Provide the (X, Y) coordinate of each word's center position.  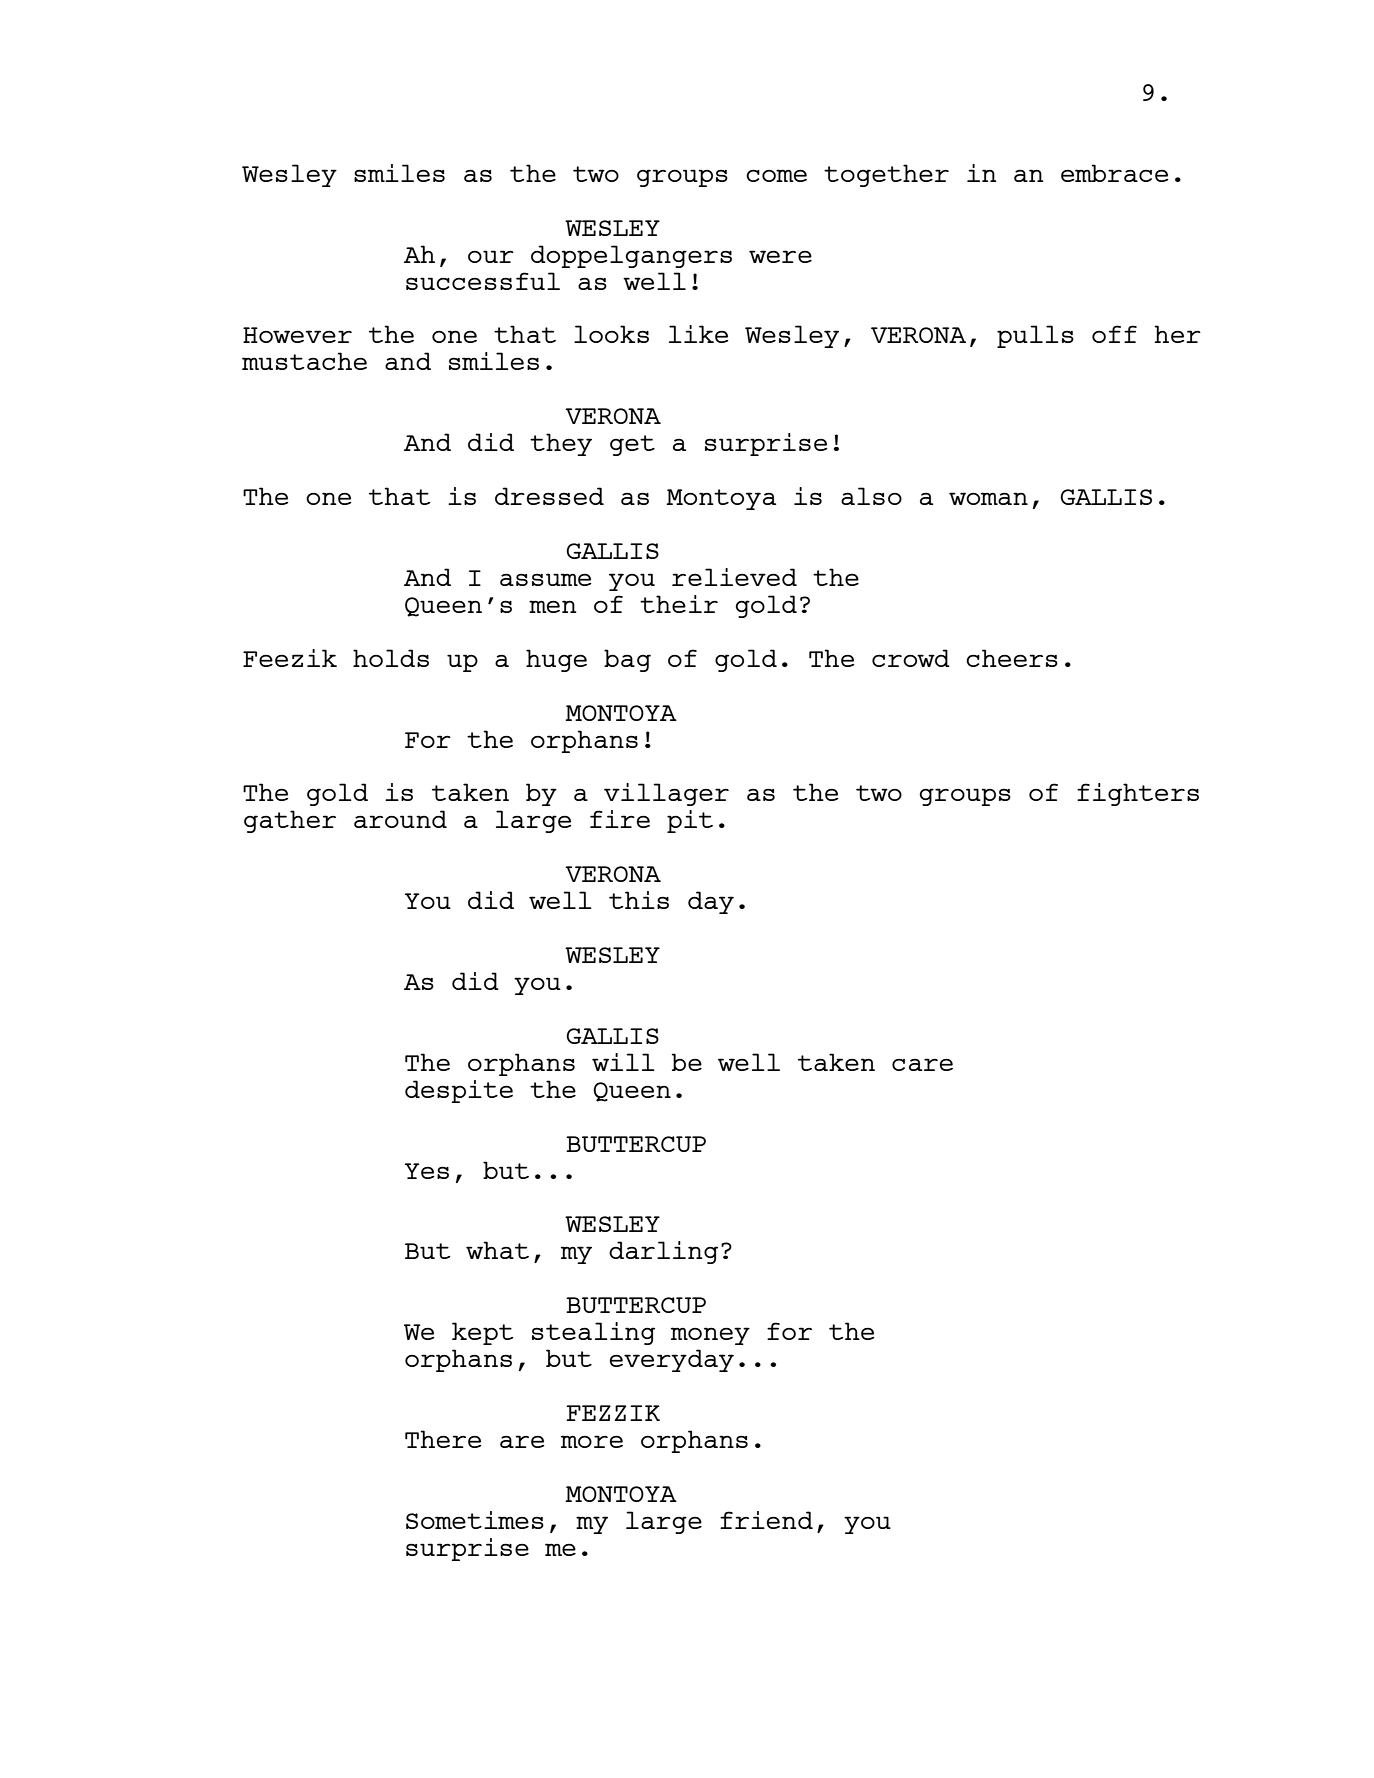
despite (459, 1091)
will (623, 1062)
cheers (1012, 658)
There (443, 1439)
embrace (1115, 173)
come (776, 175)
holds (391, 658)
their (679, 604)
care (922, 1064)
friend (766, 1520)
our (491, 256)
